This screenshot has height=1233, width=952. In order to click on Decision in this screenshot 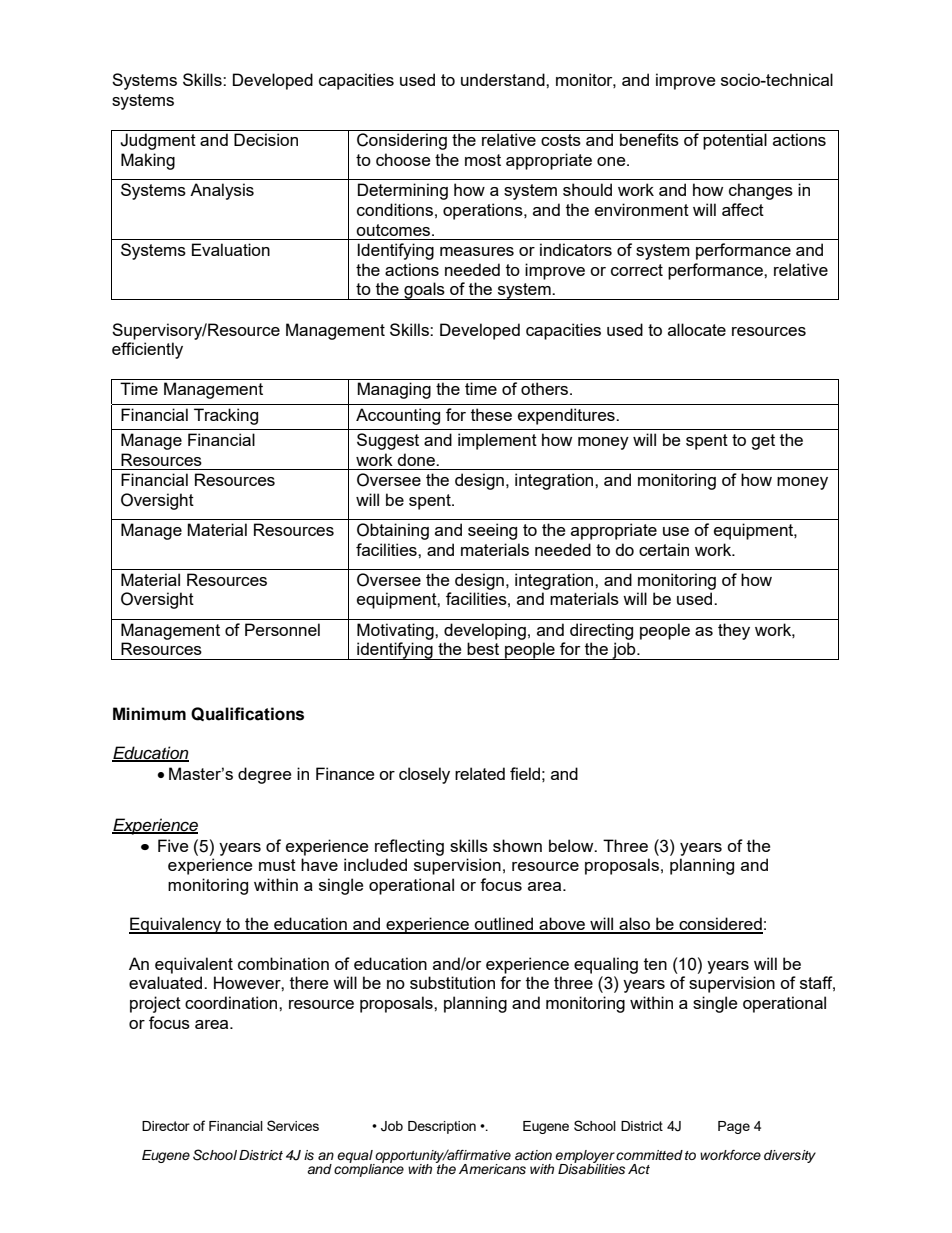, I will do `click(266, 139)`.
